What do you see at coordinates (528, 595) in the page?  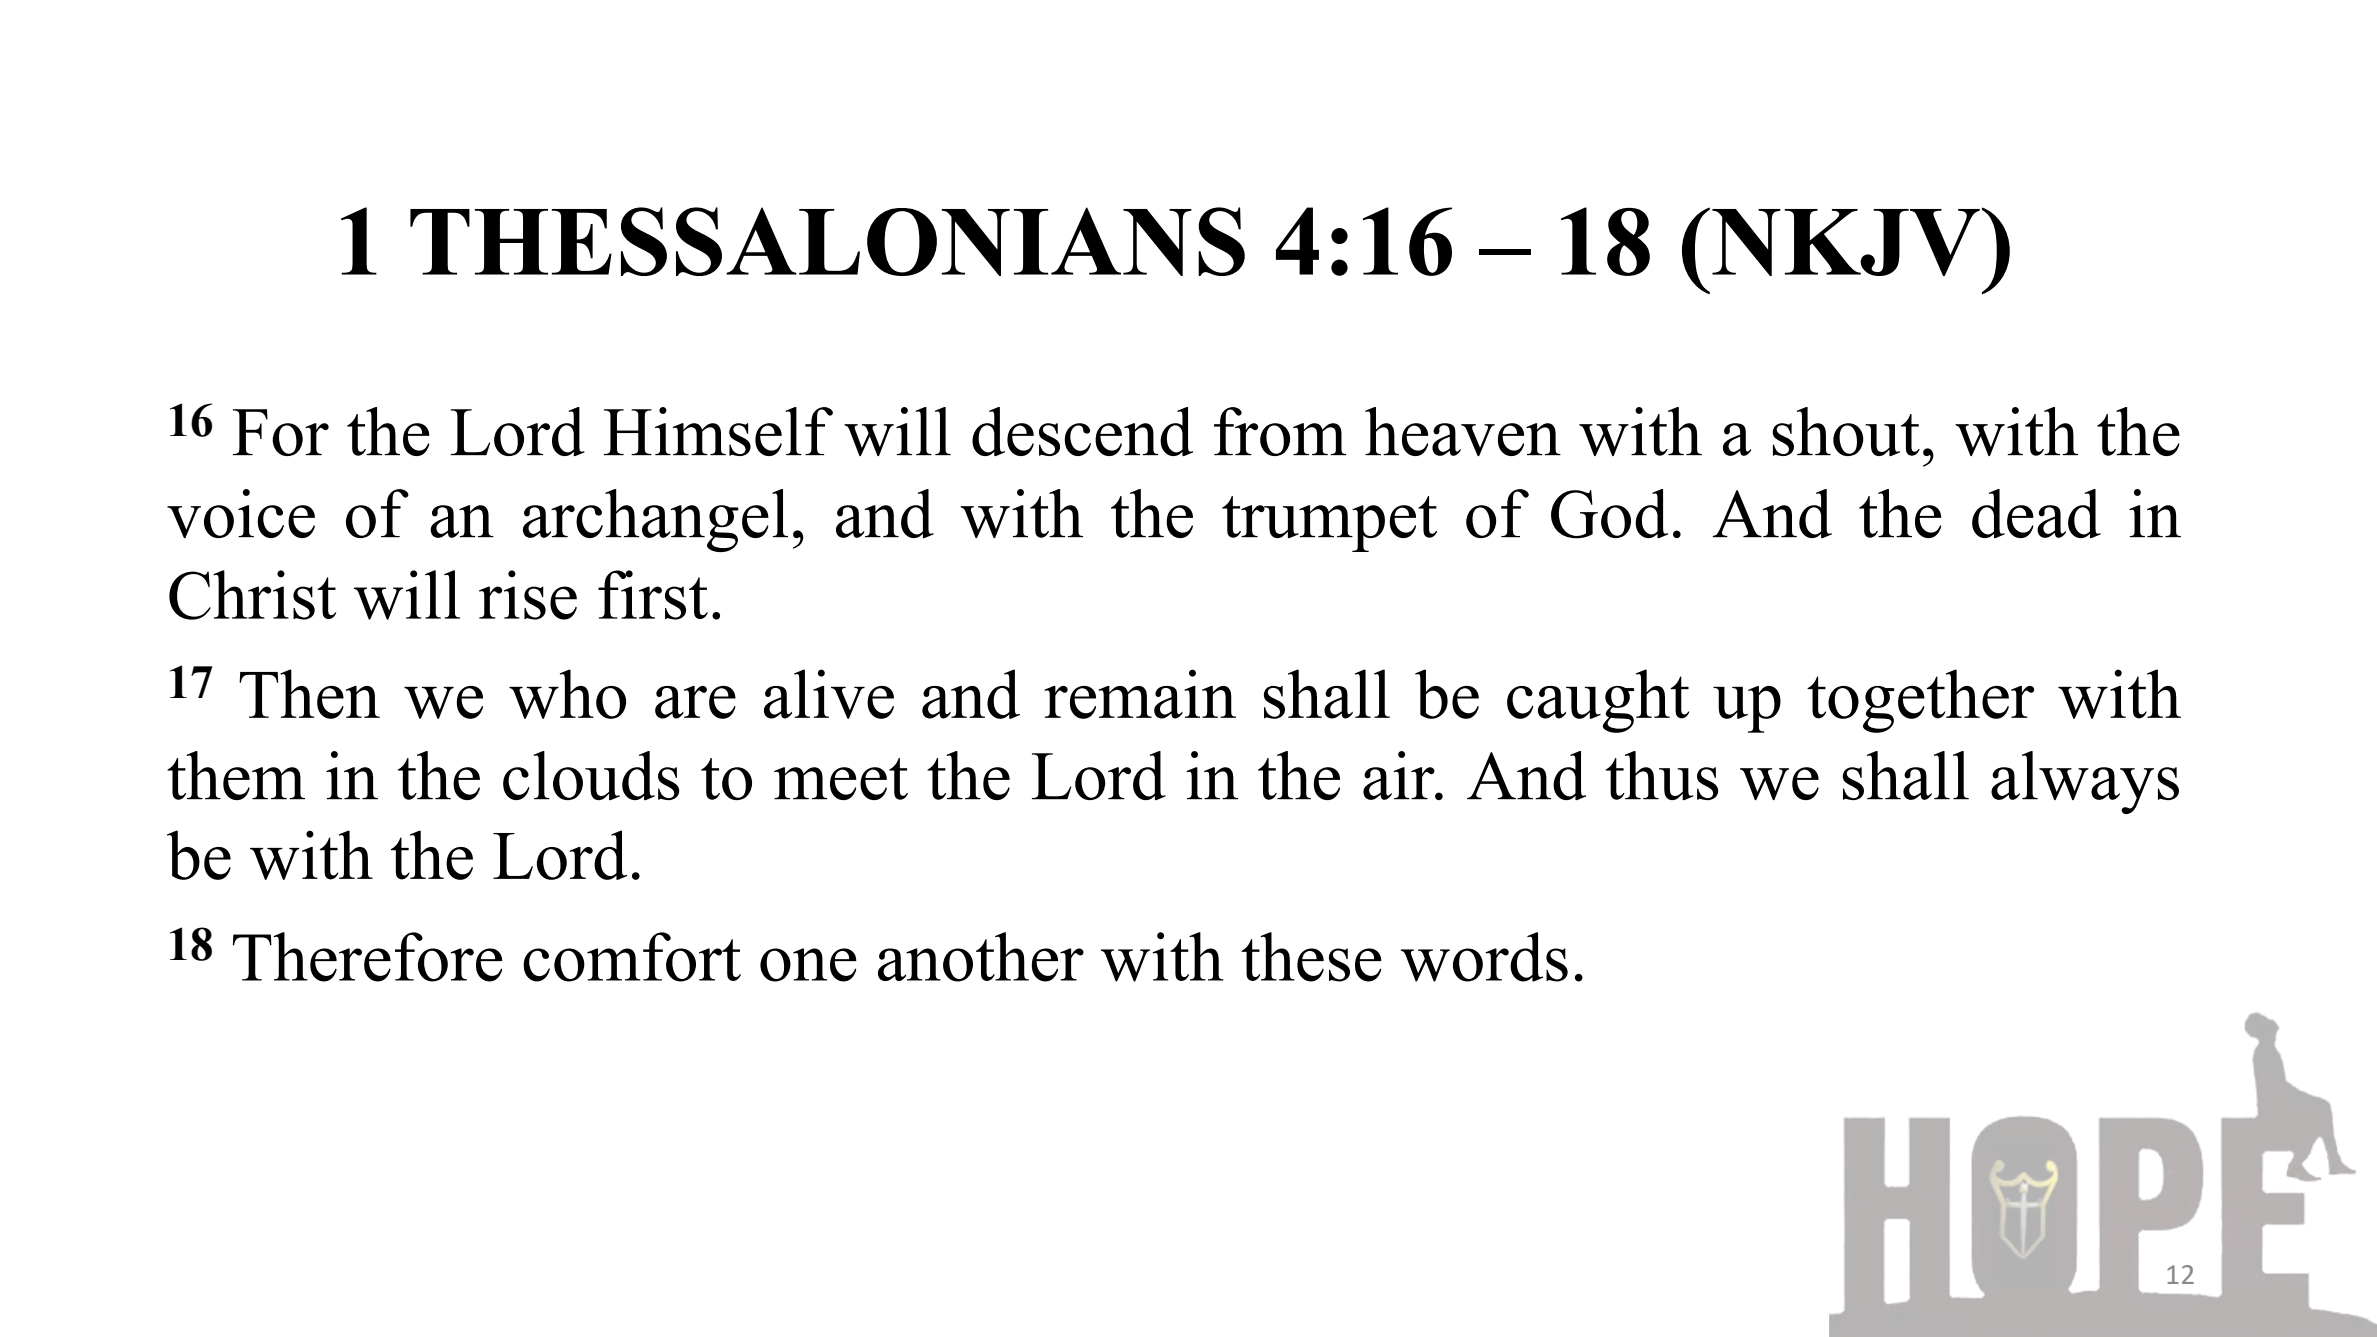 I see `rise` at bounding box center [528, 595].
